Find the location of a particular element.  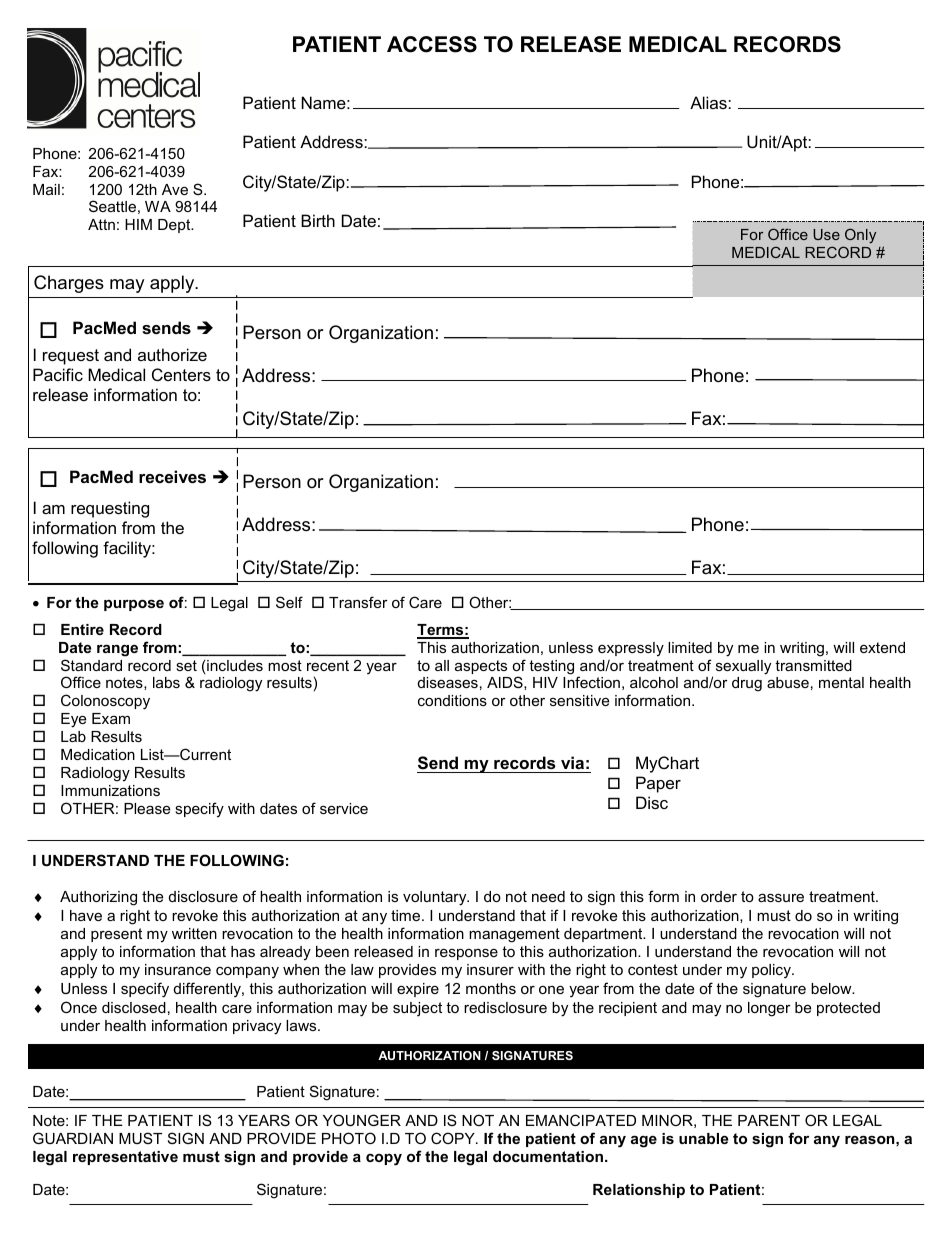

GUARDIAN is located at coordinates (73, 1138).
